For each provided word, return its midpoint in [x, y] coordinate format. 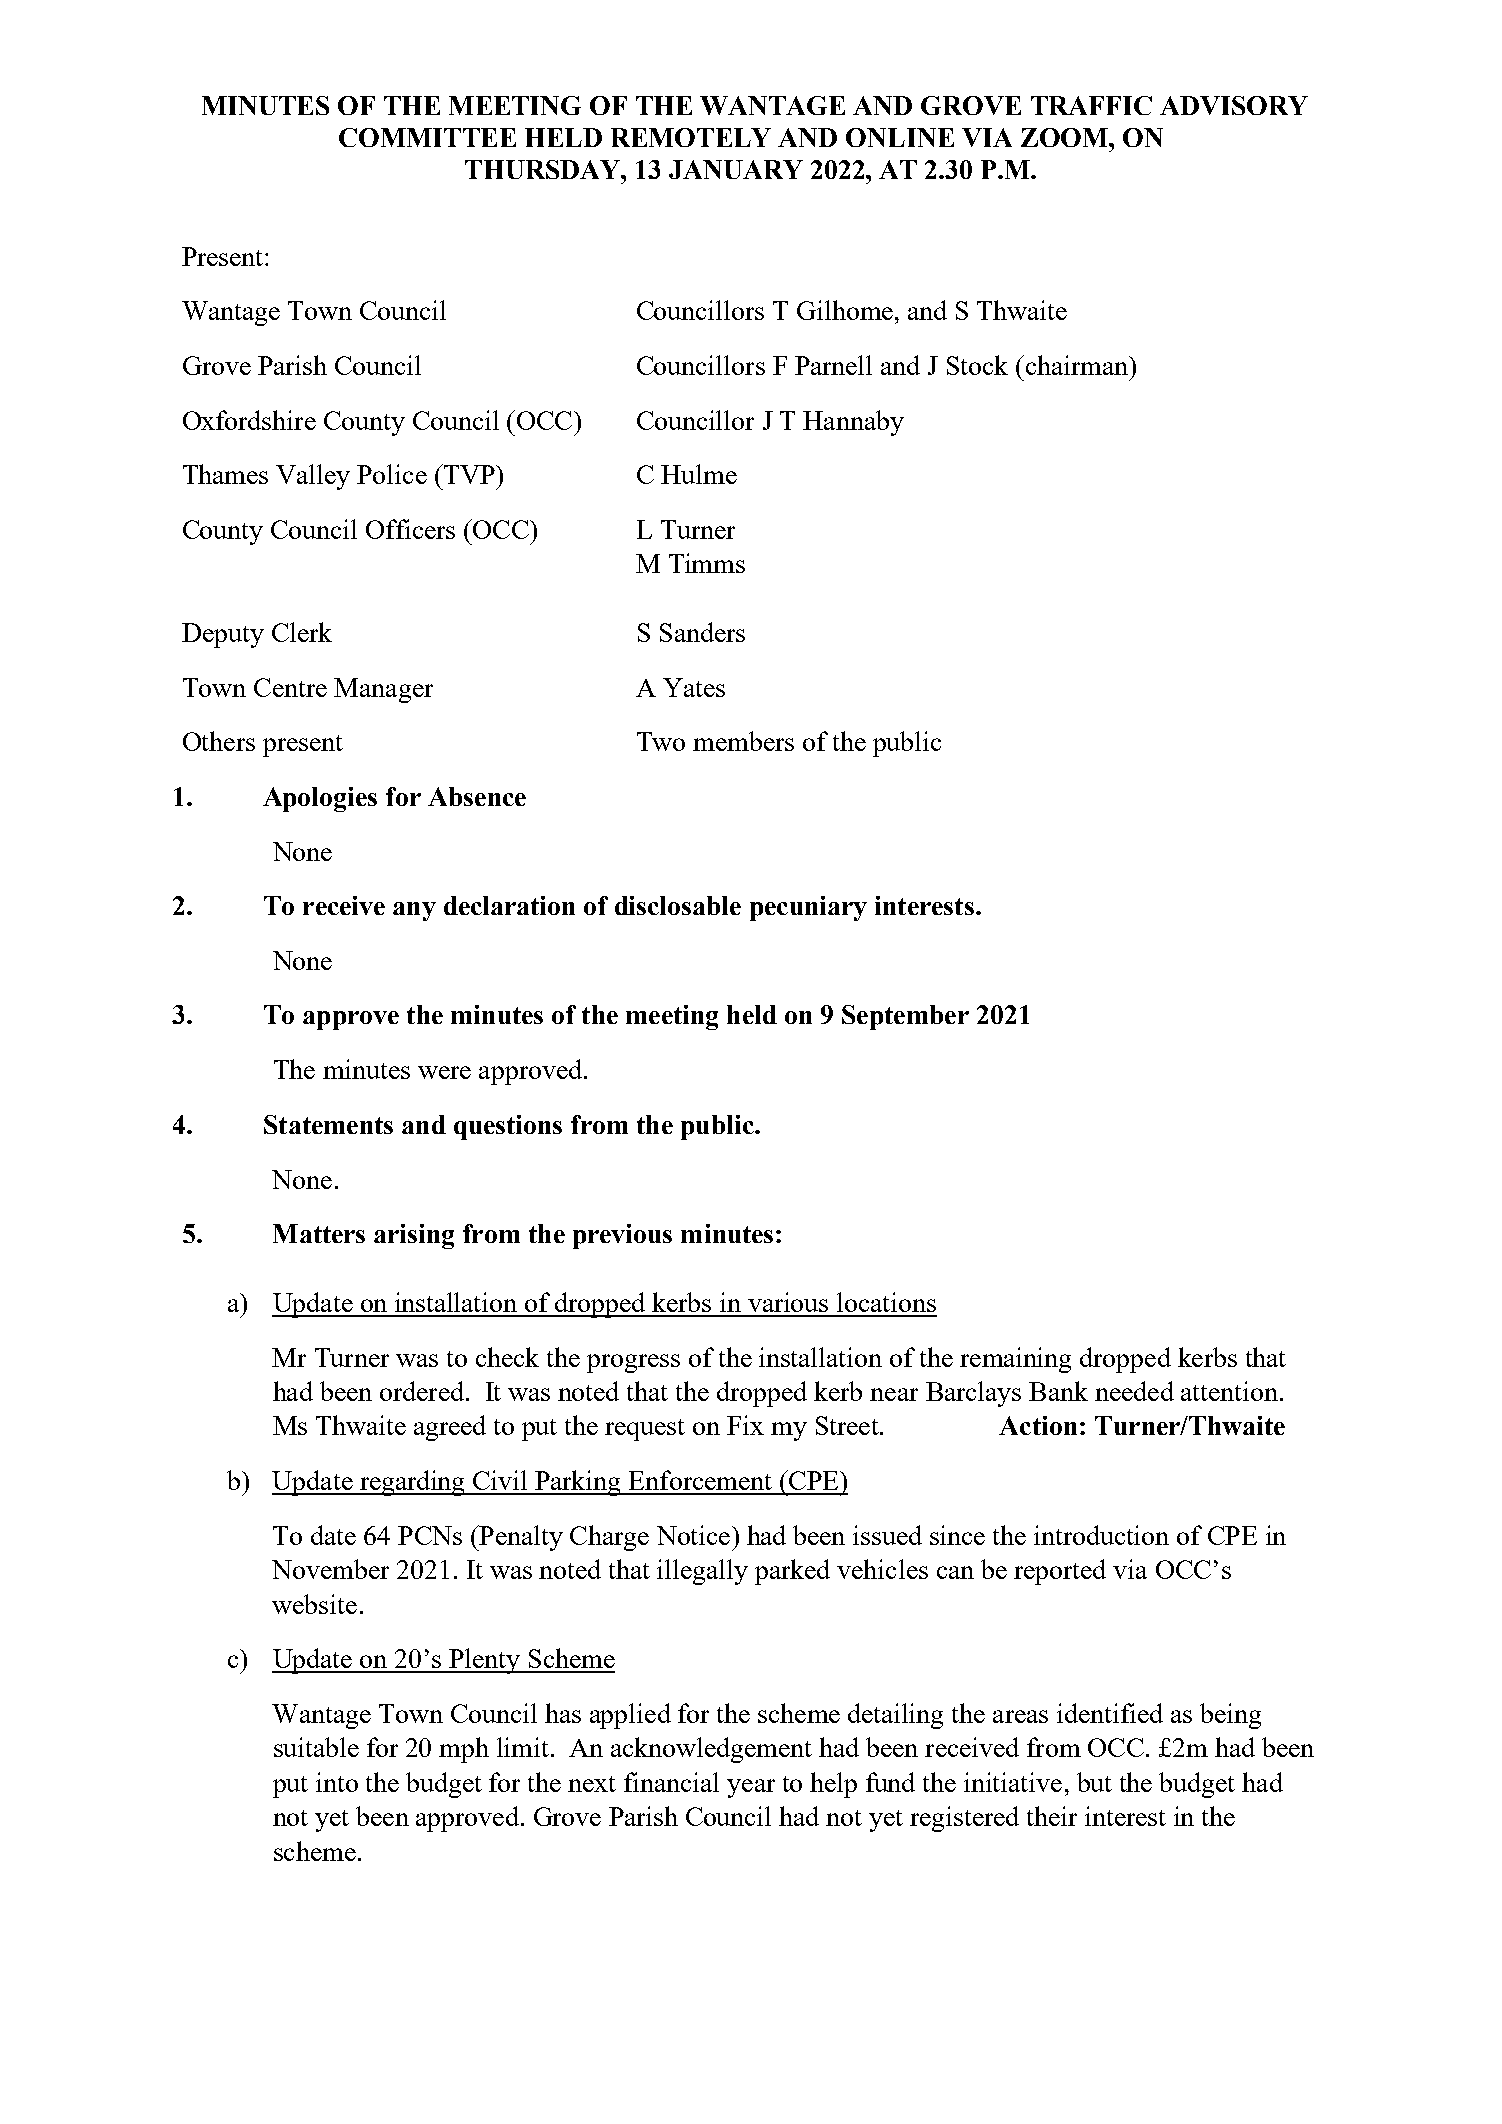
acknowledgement [711, 1750]
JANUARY [736, 169]
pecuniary [808, 908]
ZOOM [1065, 137]
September [905, 1017]
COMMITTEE [427, 137]
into [337, 1782]
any [414, 911]
